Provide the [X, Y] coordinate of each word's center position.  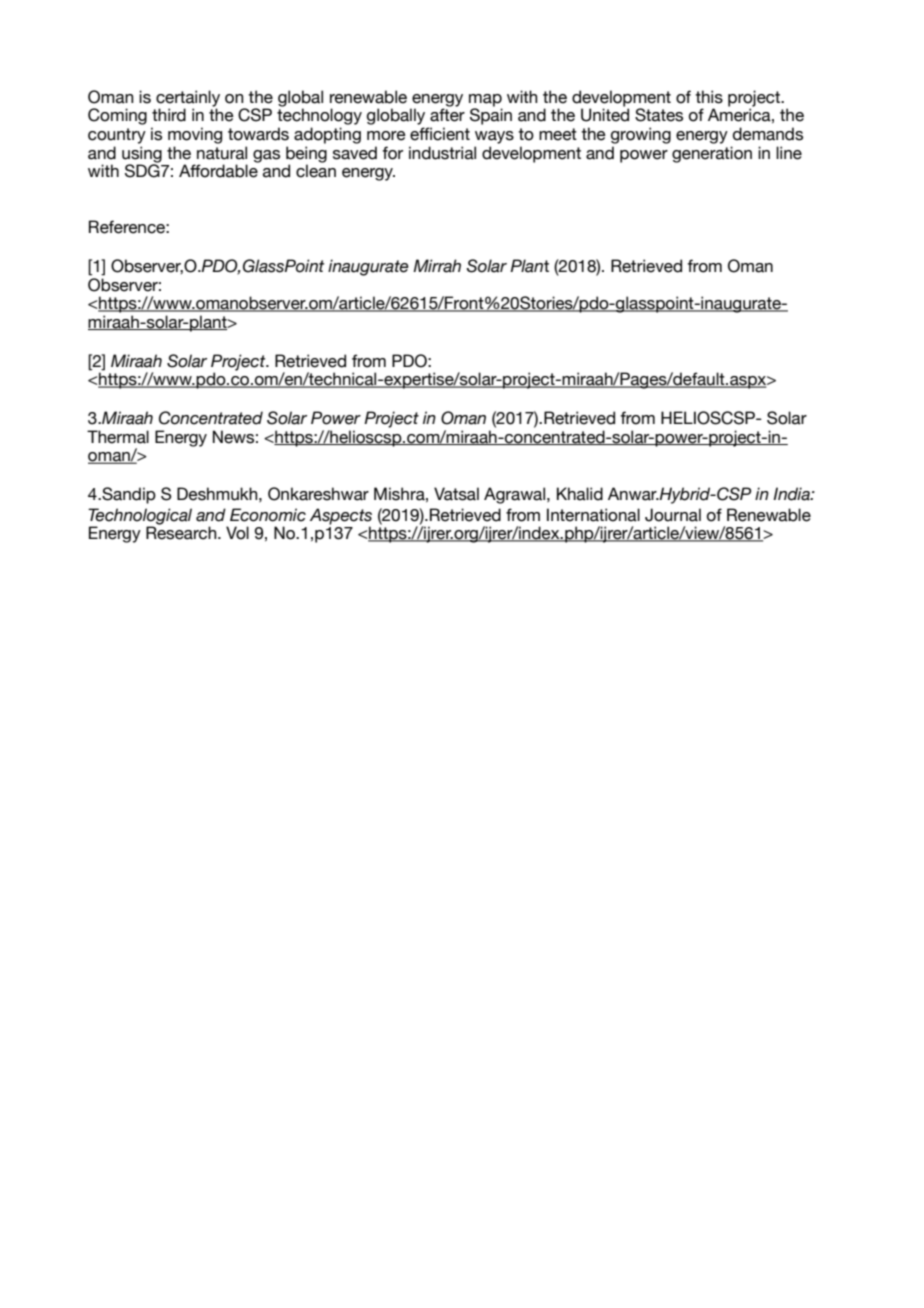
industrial [442, 153]
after [447, 114]
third [169, 115]
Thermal [118, 437]
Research [182, 533]
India [792, 494]
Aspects [341, 516]
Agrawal [516, 495]
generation [712, 154]
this [709, 97]
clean [316, 171]
